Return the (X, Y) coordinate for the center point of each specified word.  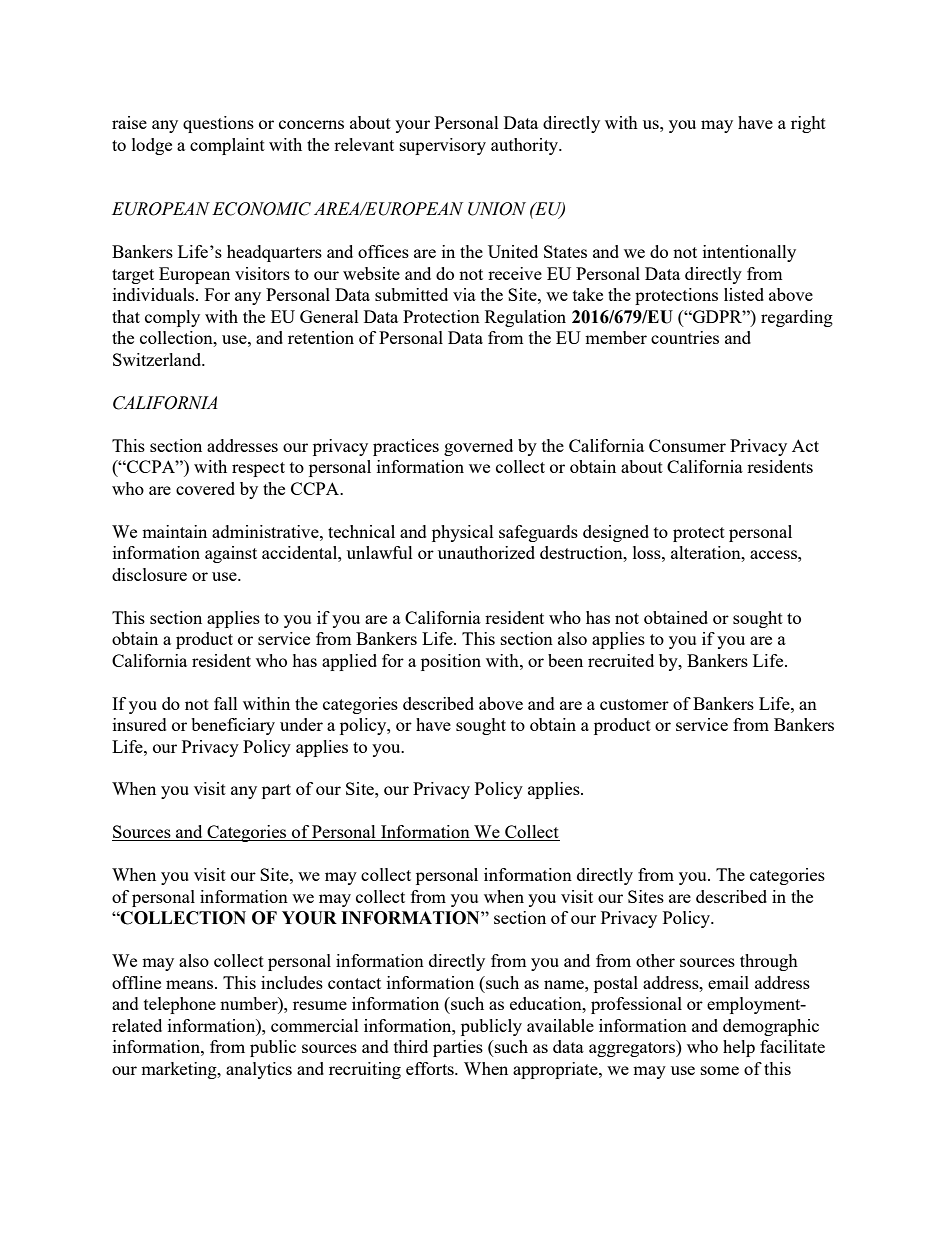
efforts (431, 1068)
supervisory (443, 146)
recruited (621, 660)
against (231, 554)
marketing (180, 1070)
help (739, 1048)
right (808, 124)
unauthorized (486, 552)
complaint (227, 146)
